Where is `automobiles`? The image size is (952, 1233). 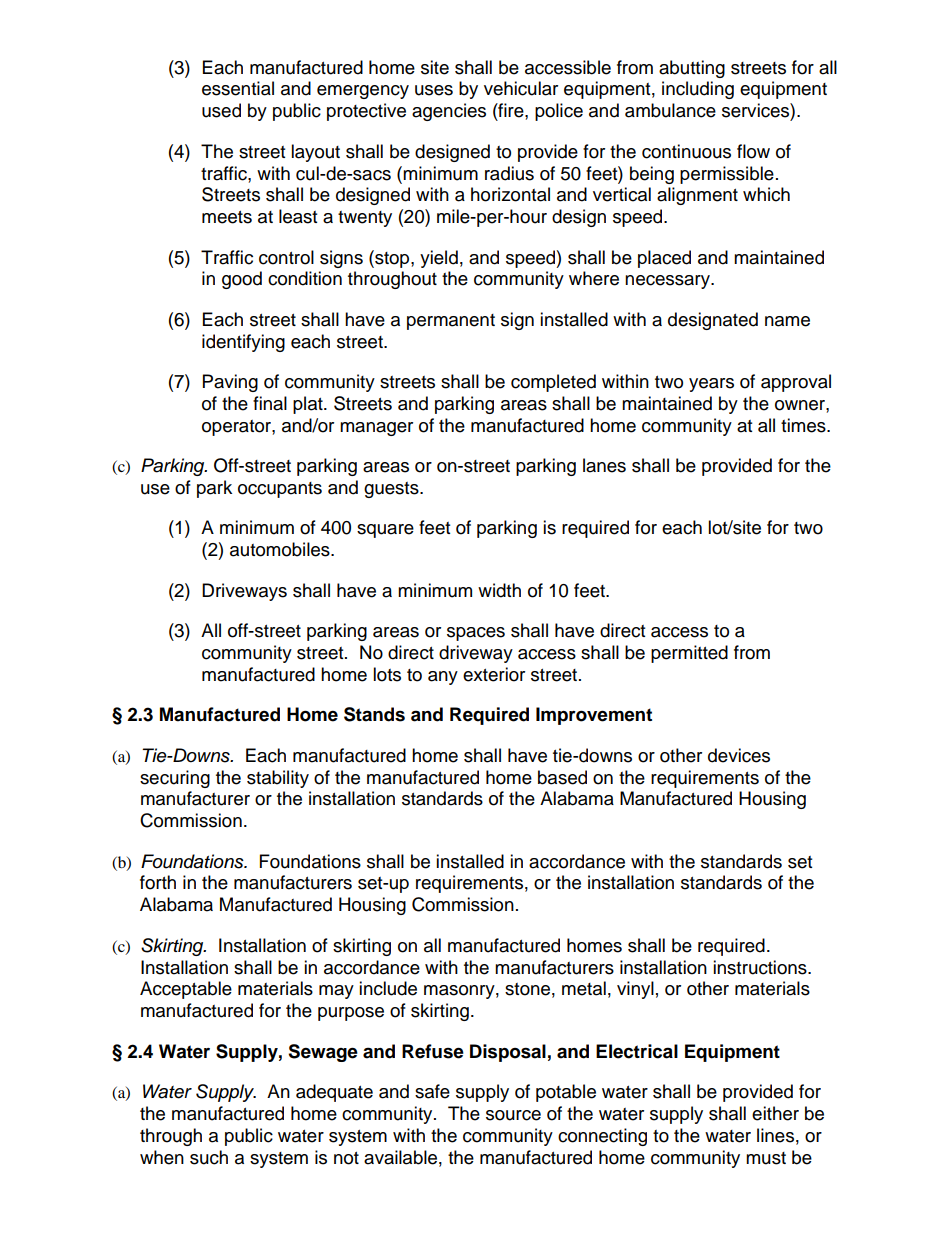 automobiles is located at coordinates (281, 549).
